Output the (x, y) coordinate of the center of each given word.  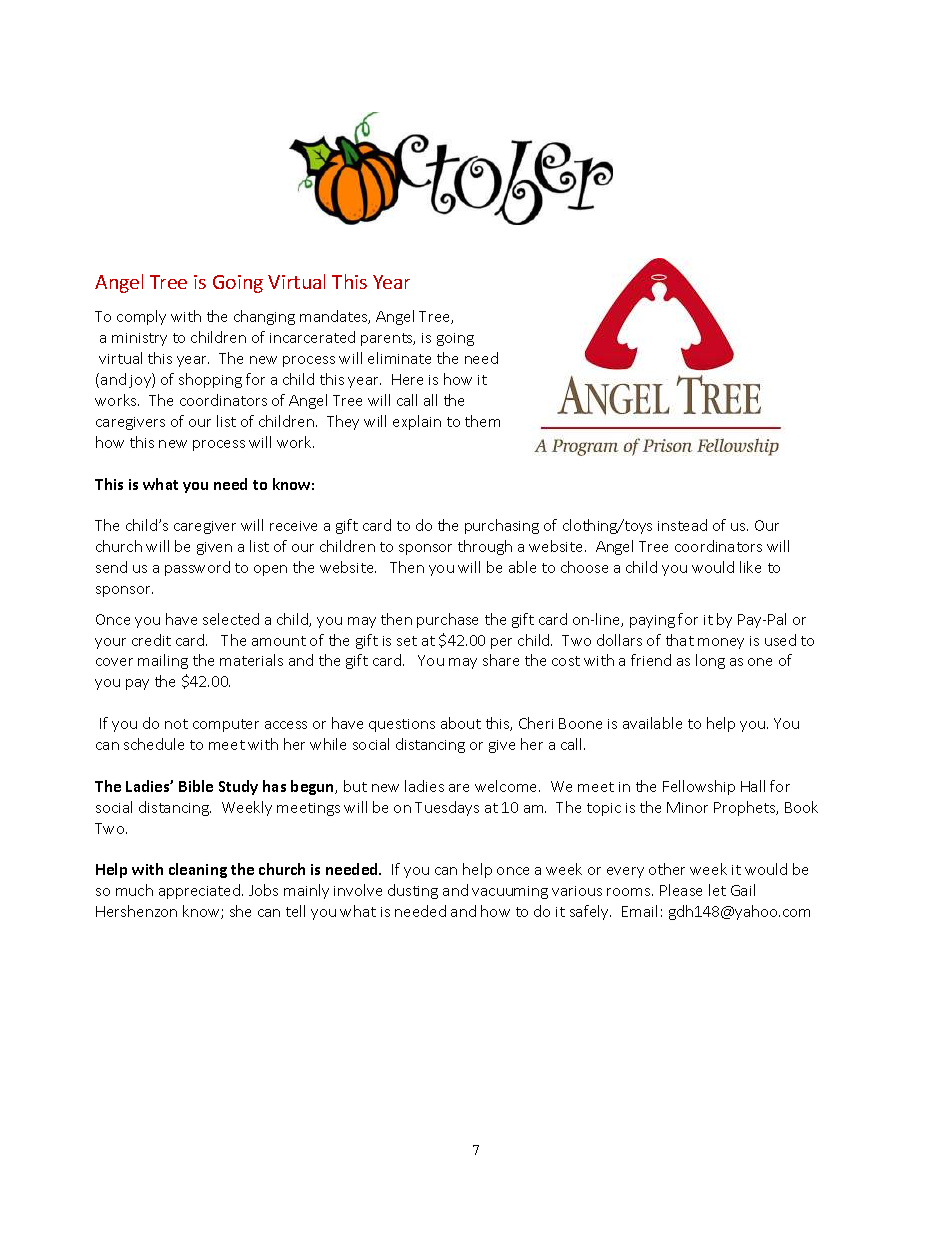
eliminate (399, 358)
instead (682, 525)
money (721, 643)
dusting (413, 891)
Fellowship (699, 787)
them (482, 421)
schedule (154, 744)
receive (293, 526)
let (717, 890)
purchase (447, 620)
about (461, 723)
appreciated (201, 891)
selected (231, 619)
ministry (139, 339)
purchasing (502, 526)
